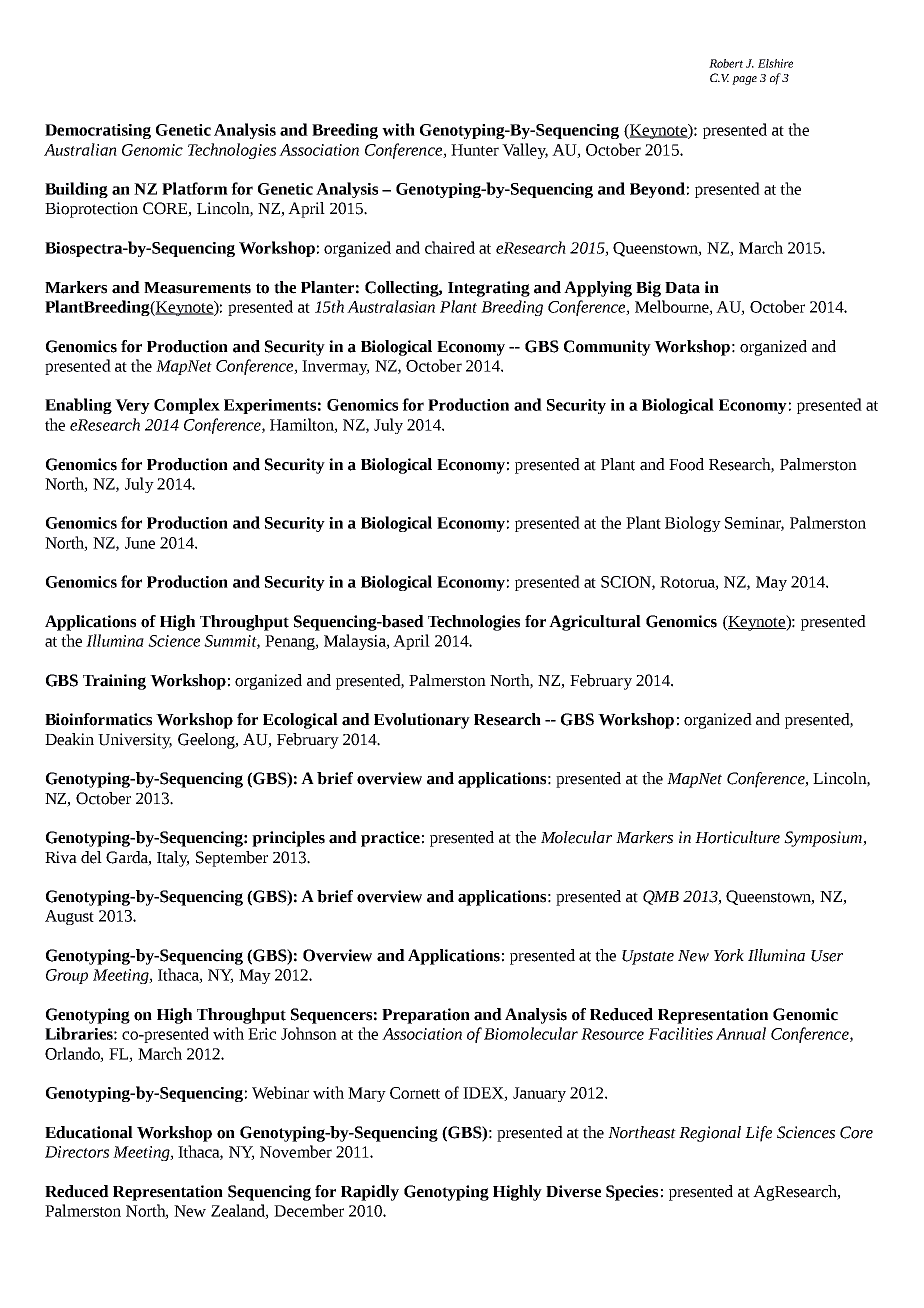 The width and height of the screenshot is (924, 1308). What do you see at coordinates (77, 1152) in the screenshot?
I see `Directors` at bounding box center [77, 1152].
